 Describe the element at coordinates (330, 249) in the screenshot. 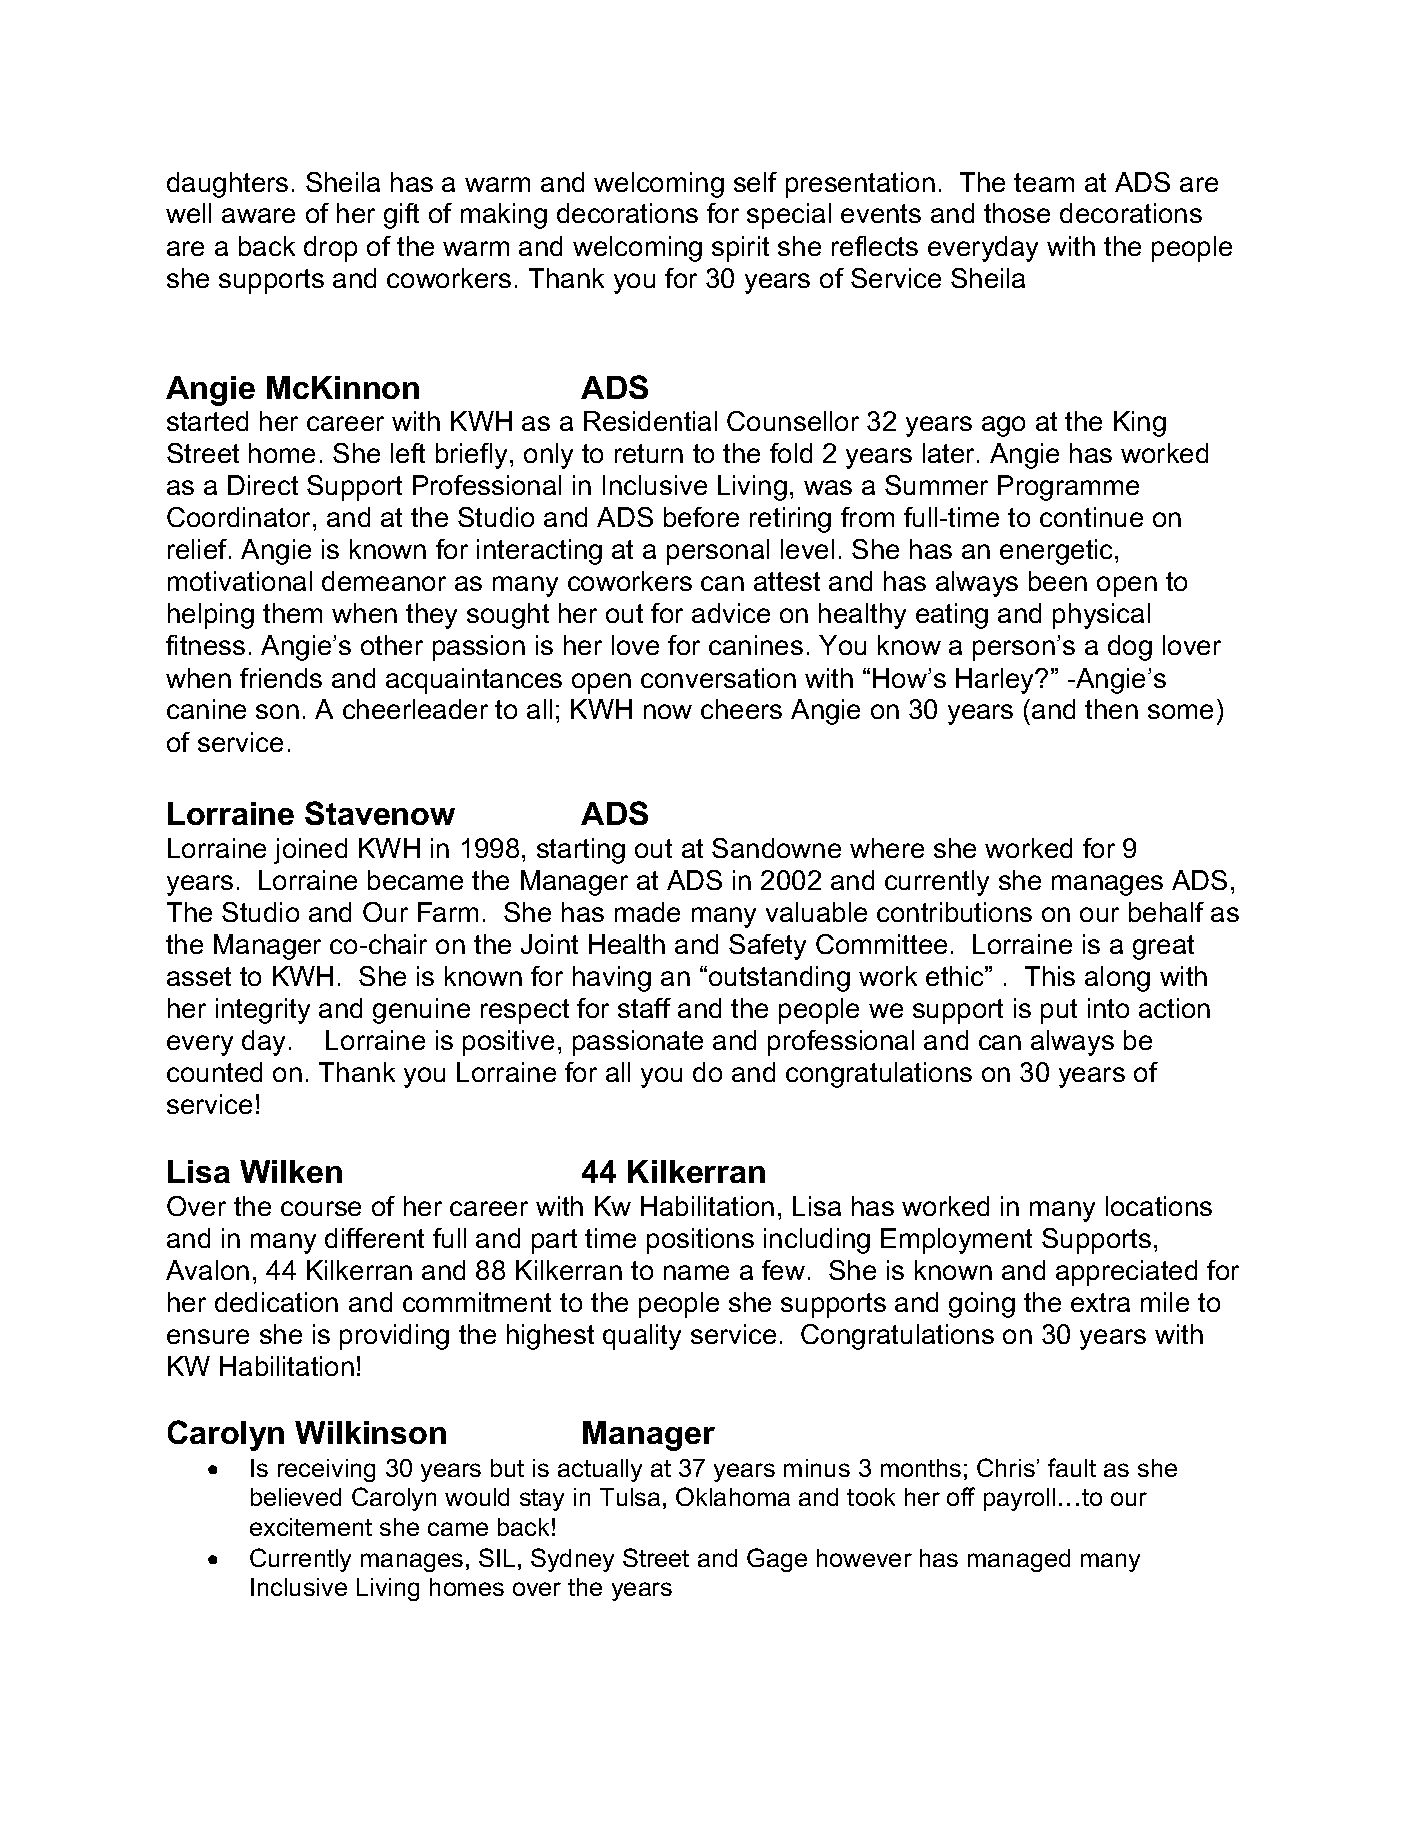

I see `drop` at that location.
